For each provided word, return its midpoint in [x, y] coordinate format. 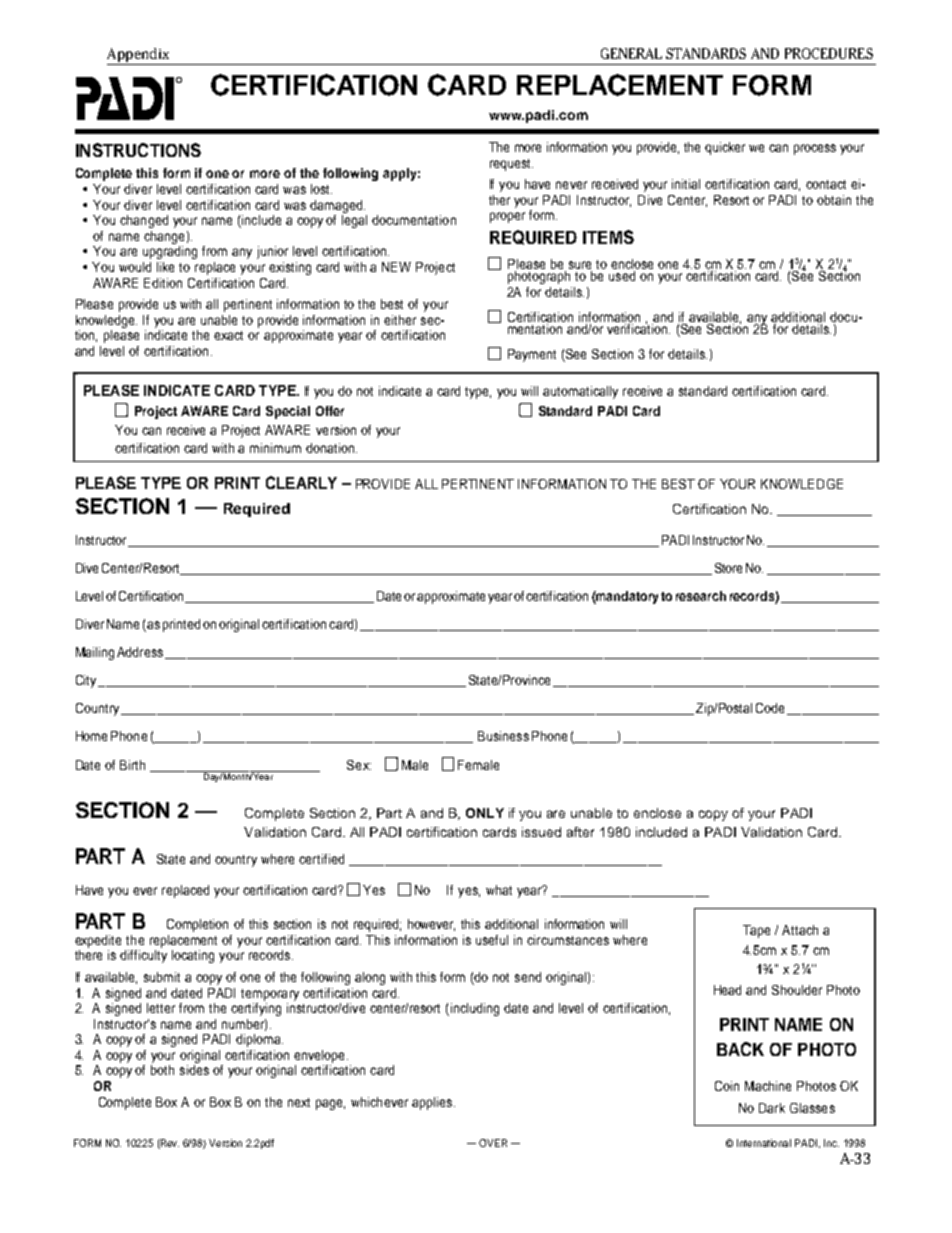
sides [194, 1070]
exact [228, 335]
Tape [756, 931]
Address [140, 652]
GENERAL [631, 53]
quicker [725, 148]
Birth [132, 765]
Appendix [139, 56]
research [701, 596]
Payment [532, 355]
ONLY [485, 813]
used [622, 276]
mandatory [628, 597]
